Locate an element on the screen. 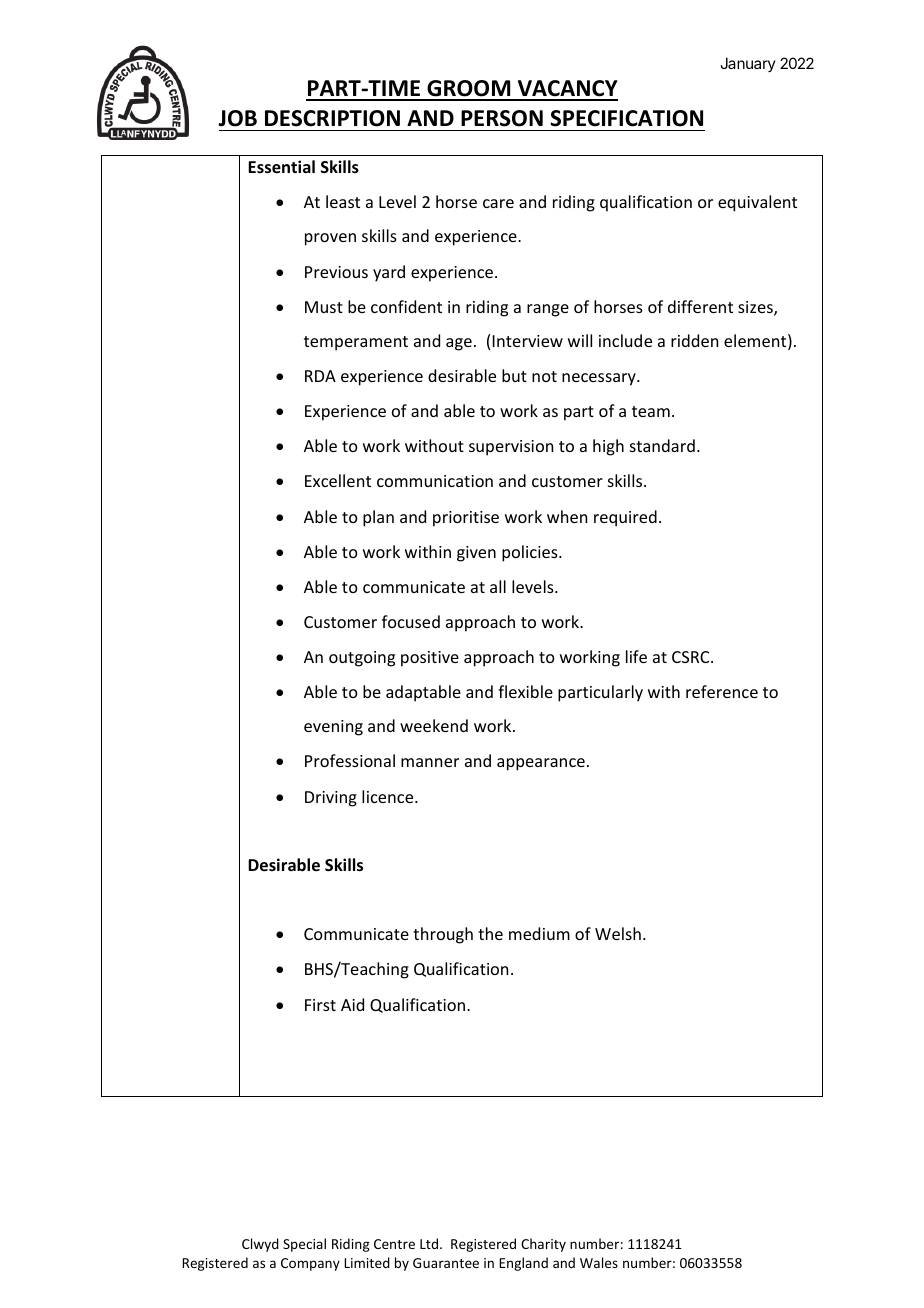 This screenshot has height=1308, width=924. First is located at coordinates (320, 1005).
